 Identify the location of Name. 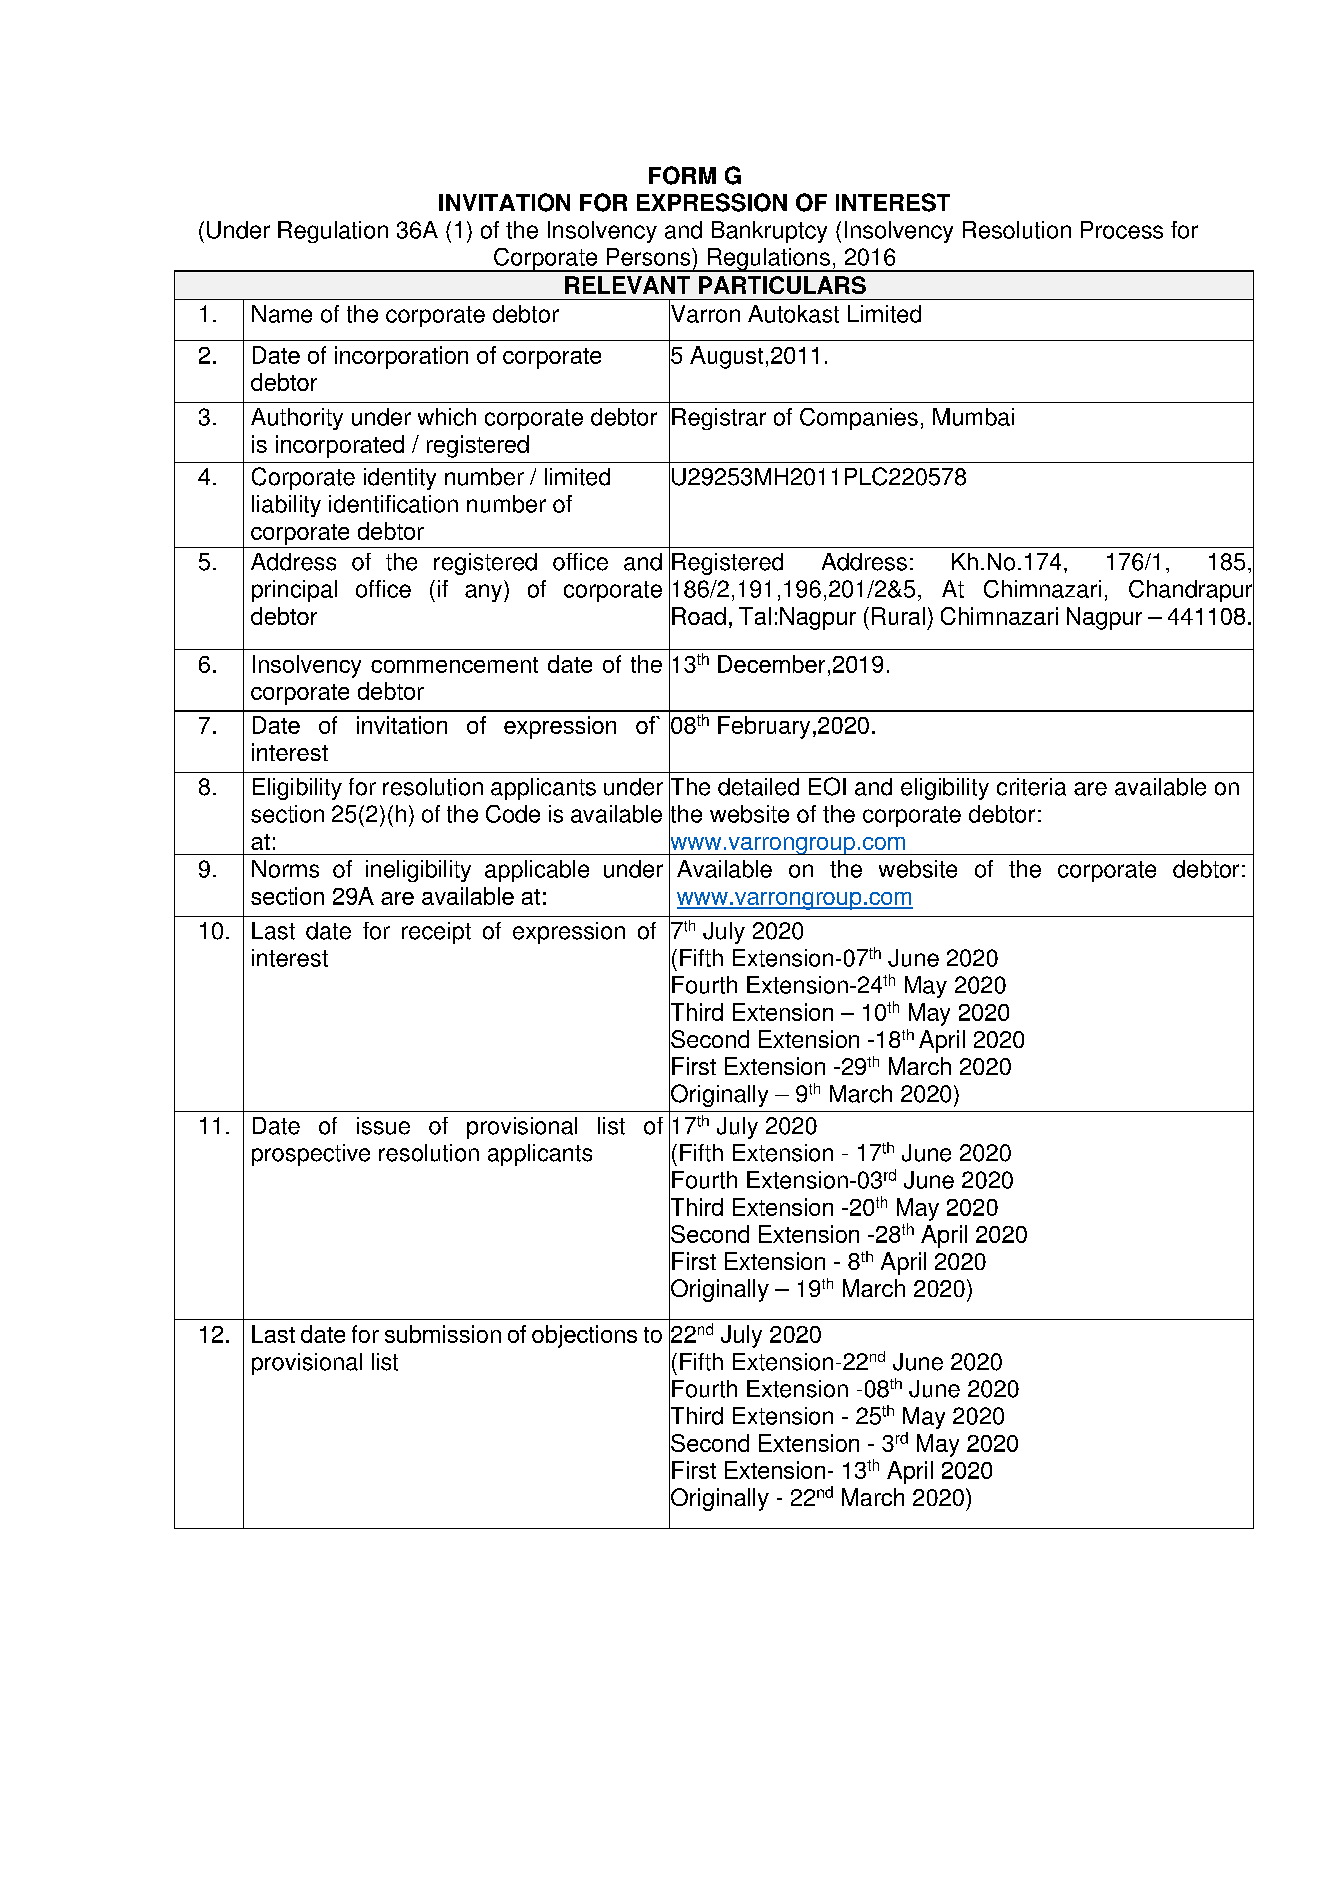
(282, 314).
